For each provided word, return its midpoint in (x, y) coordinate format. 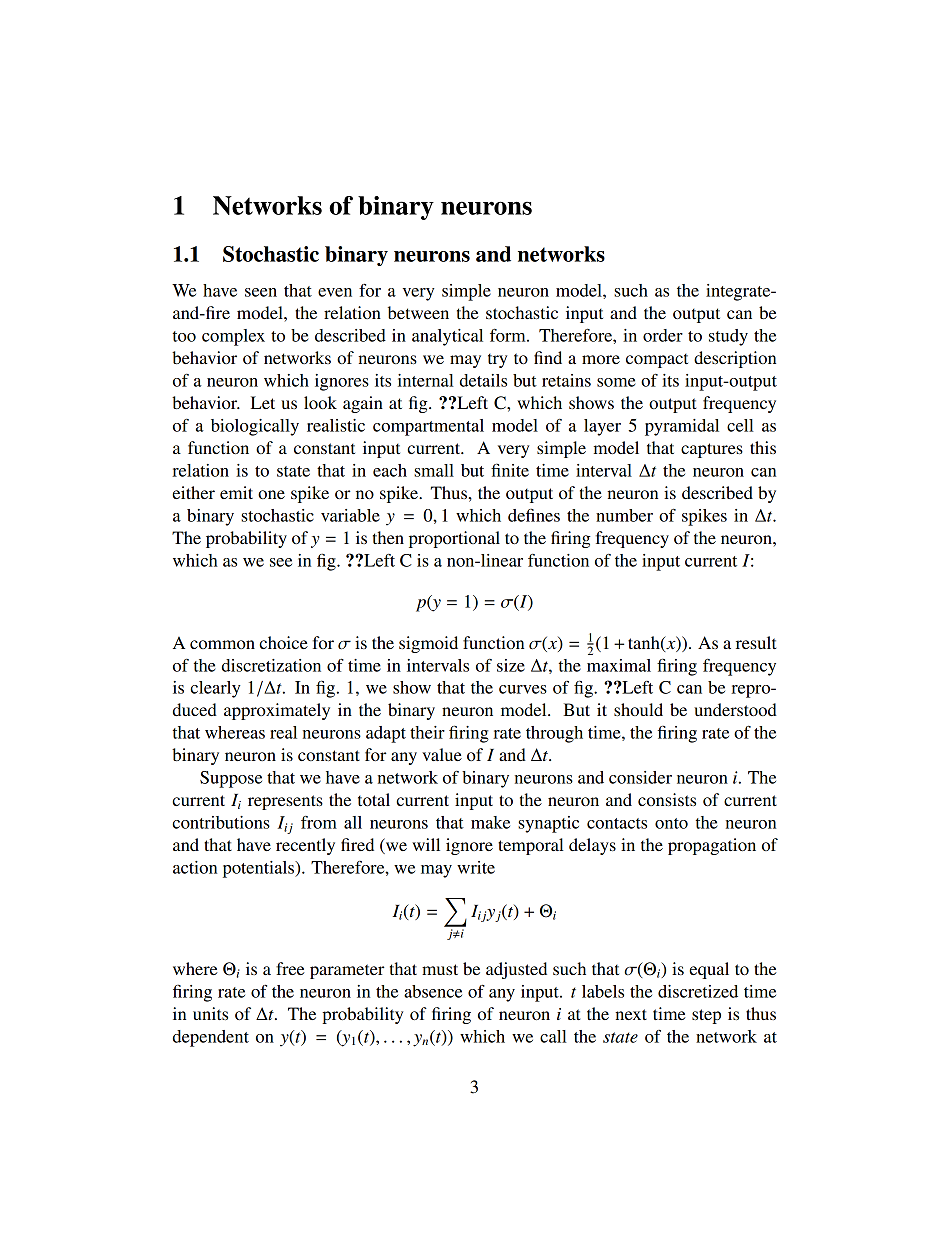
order (663, 335)
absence (433, 991)
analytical (447, 337)
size (511, 665)
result (756, 642)
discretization (271, 665)
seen (261, 292)
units (210, 1013)
